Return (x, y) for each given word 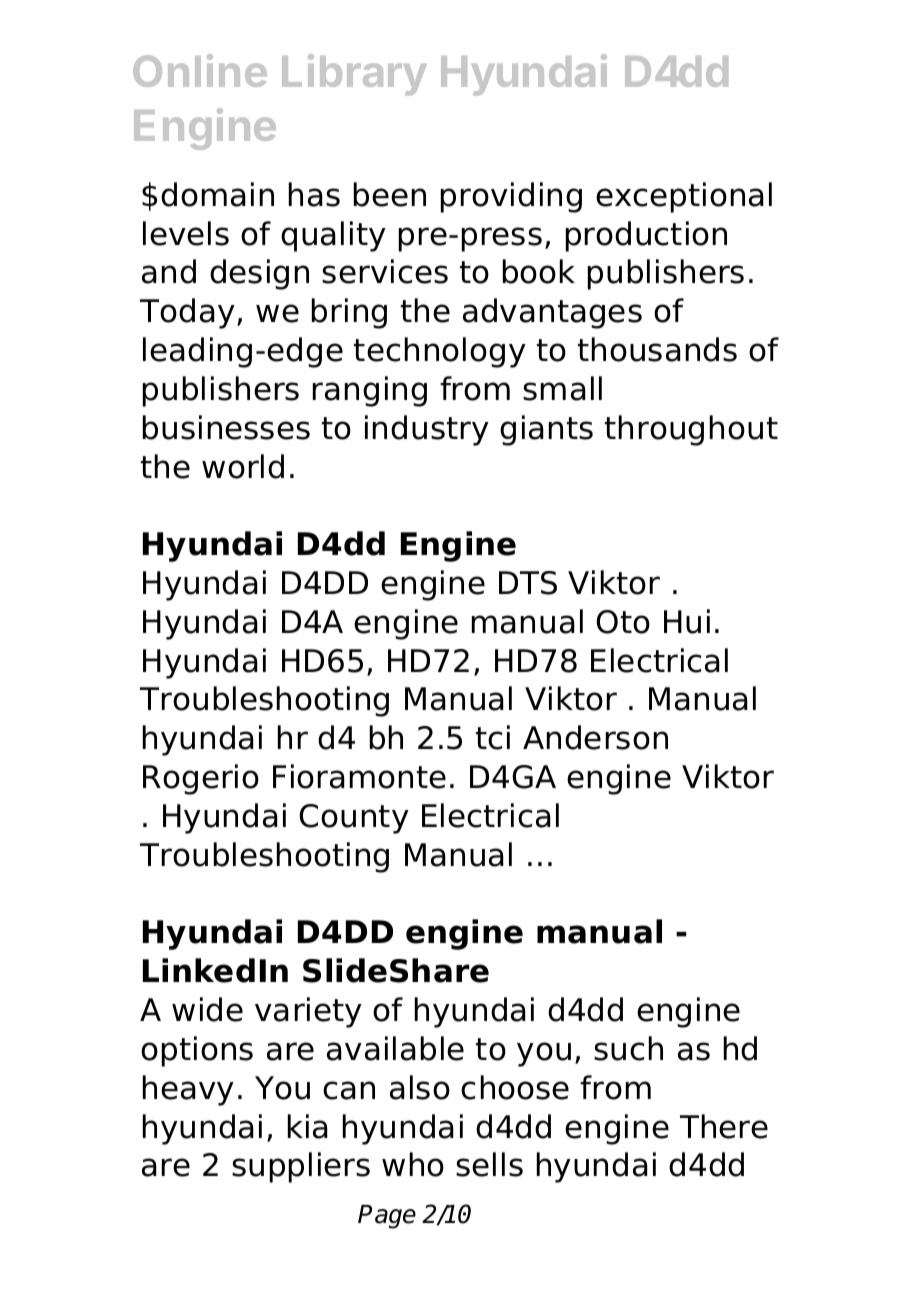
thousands (657, 349)
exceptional (684, 197)
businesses (226, 427)
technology (440, 352)
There (724, 1126)
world (243, 466)
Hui (687, 621)
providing (511, 197)
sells (489, 1164)
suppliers (301, 1167)
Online (200, 70)
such (628, 1048)
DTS (528, 583)
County (354, 819)
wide (207, 1009)
